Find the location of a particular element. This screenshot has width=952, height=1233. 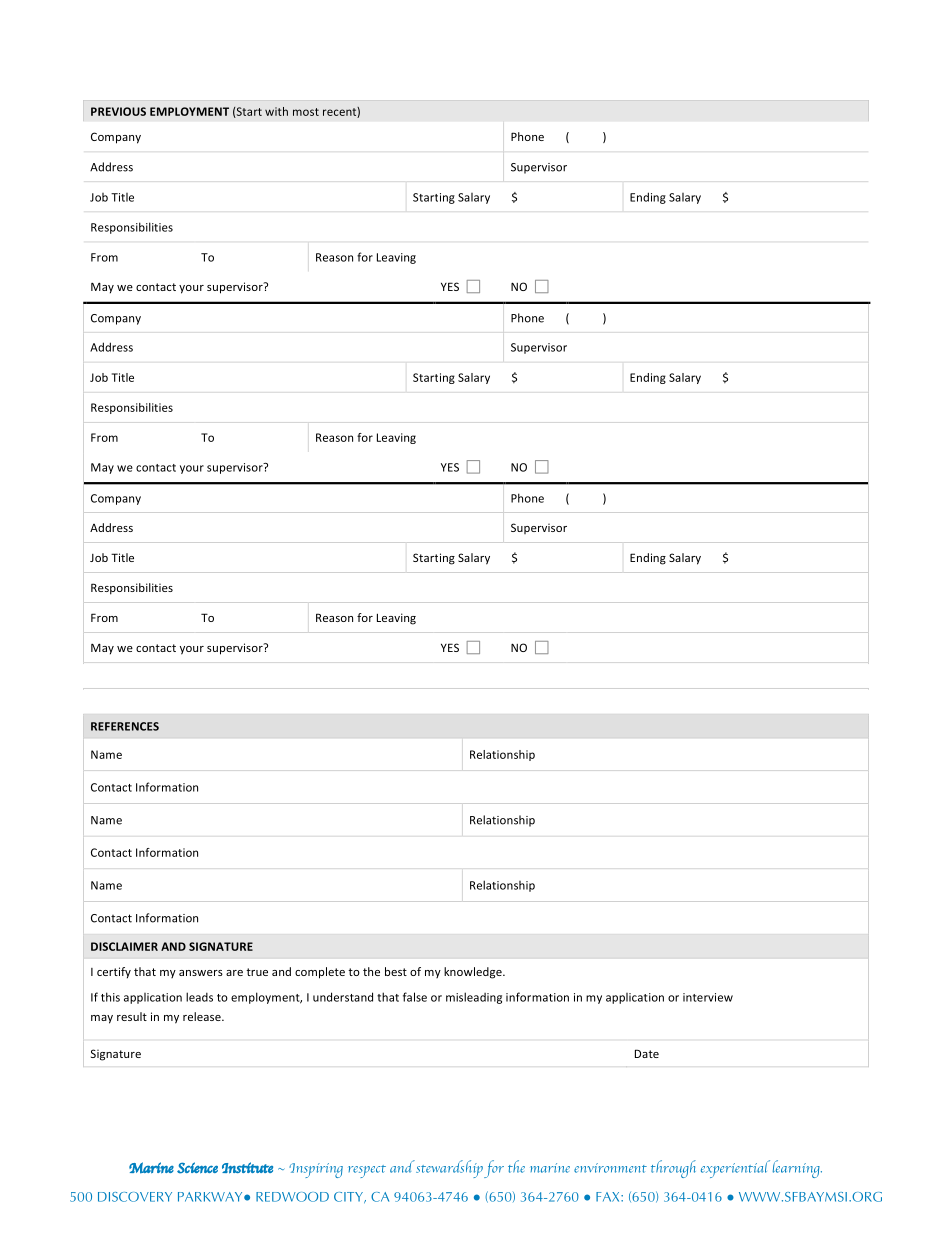

with is located at coordinates (276, 111).
